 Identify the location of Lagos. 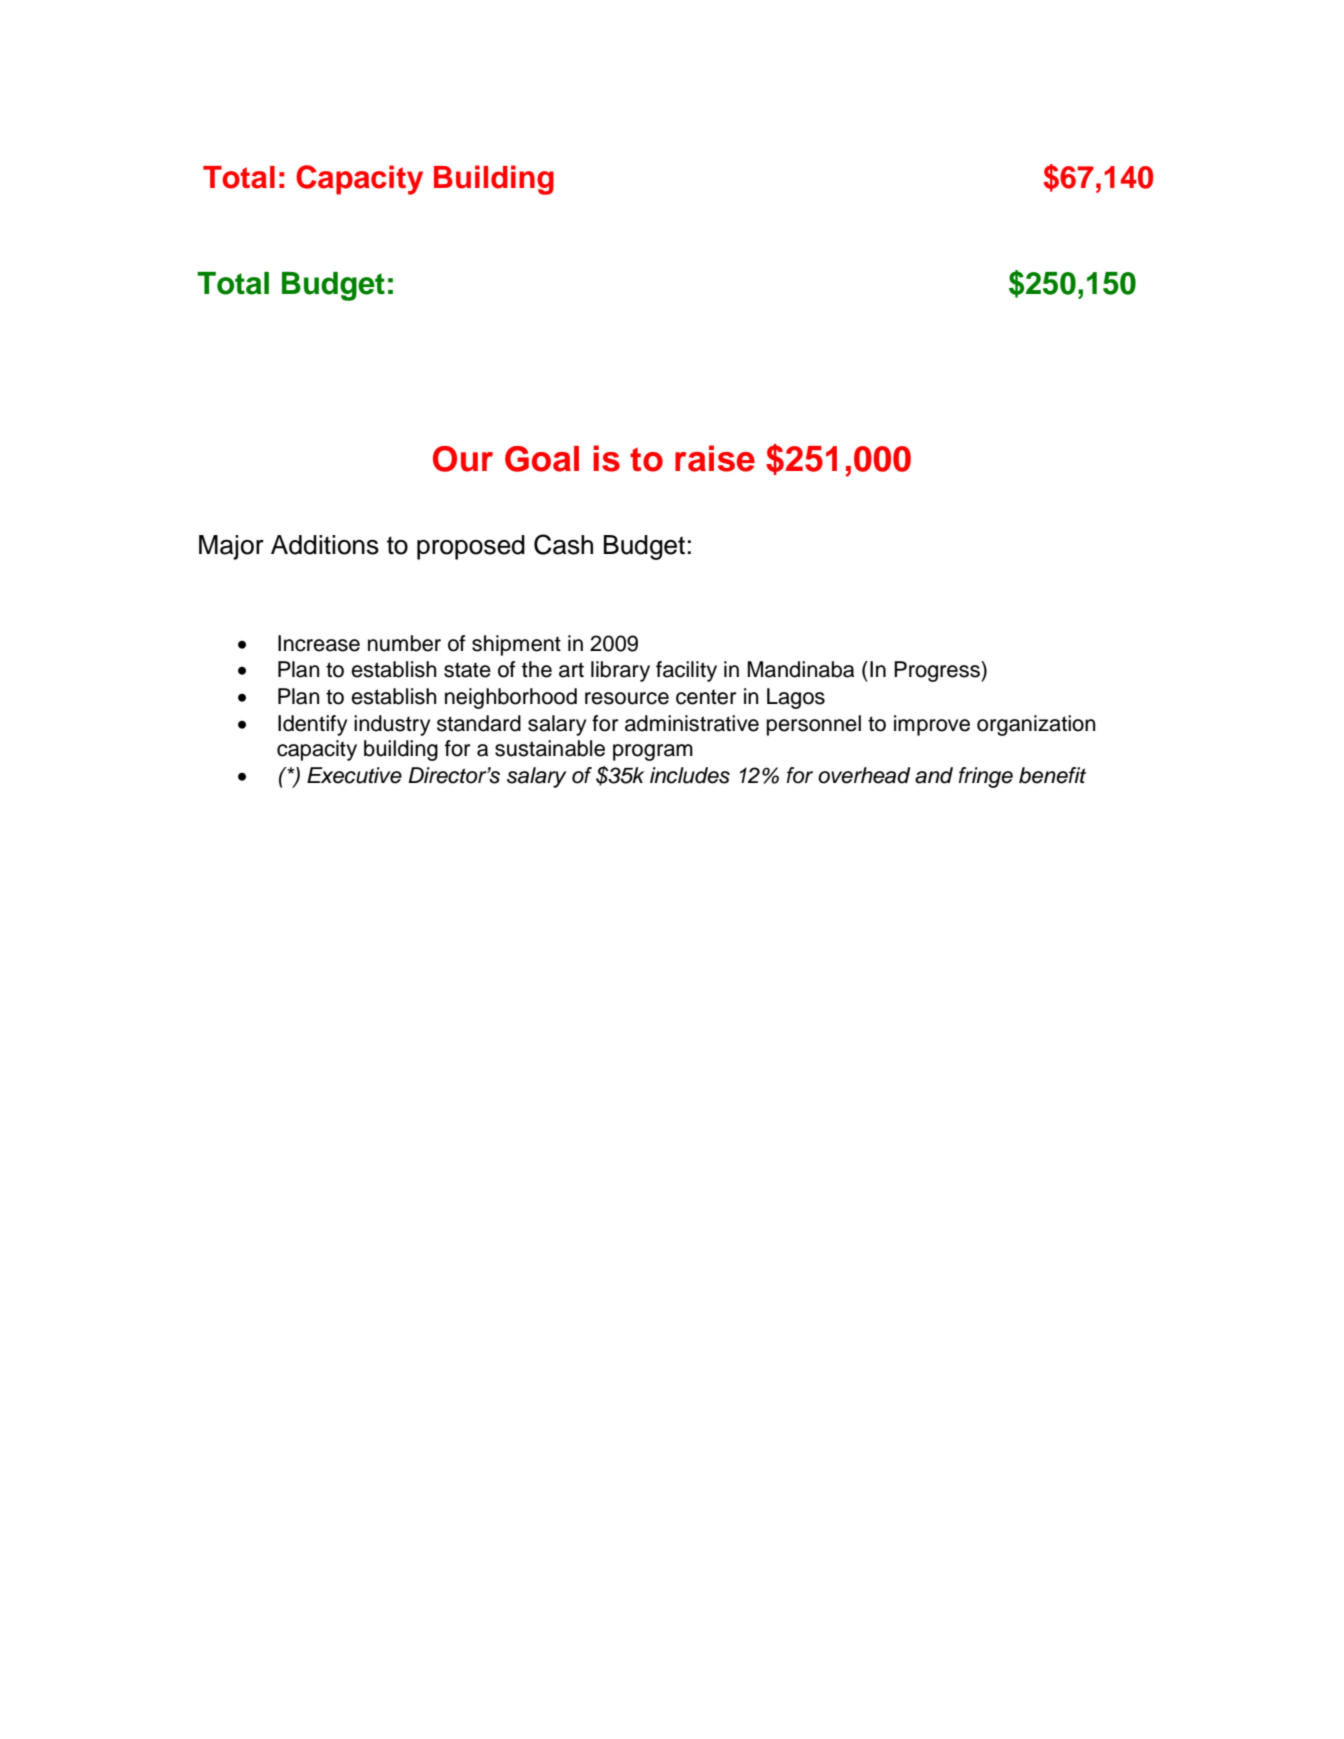
(796, 698).
